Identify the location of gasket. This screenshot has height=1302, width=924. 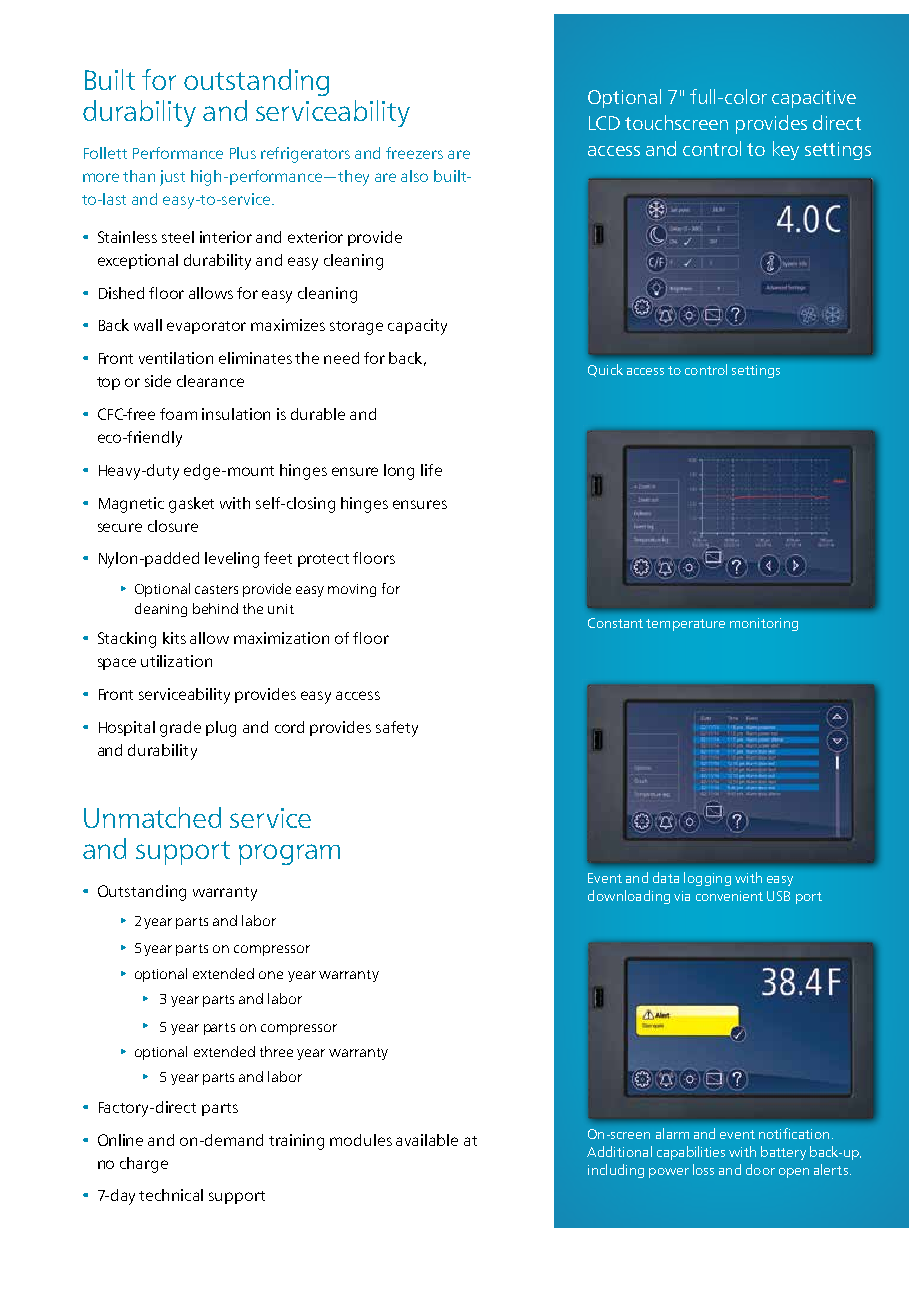
(191, 505).
